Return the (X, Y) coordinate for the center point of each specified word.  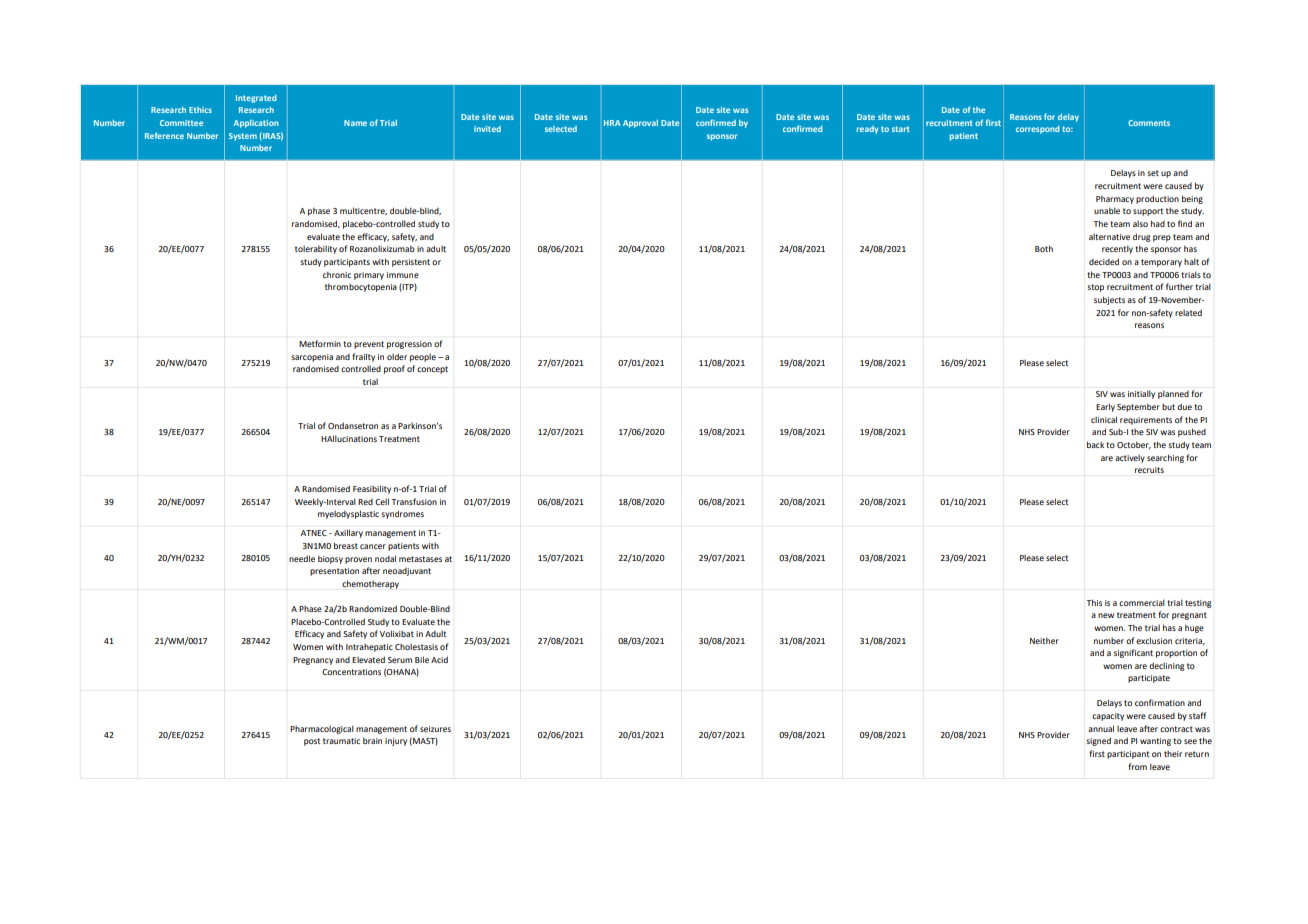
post (312, 742)
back (1095, 444)
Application (256, 124)
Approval (640, 124)
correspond (1038, 130)
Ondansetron (353, 425)
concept (432, 370)
